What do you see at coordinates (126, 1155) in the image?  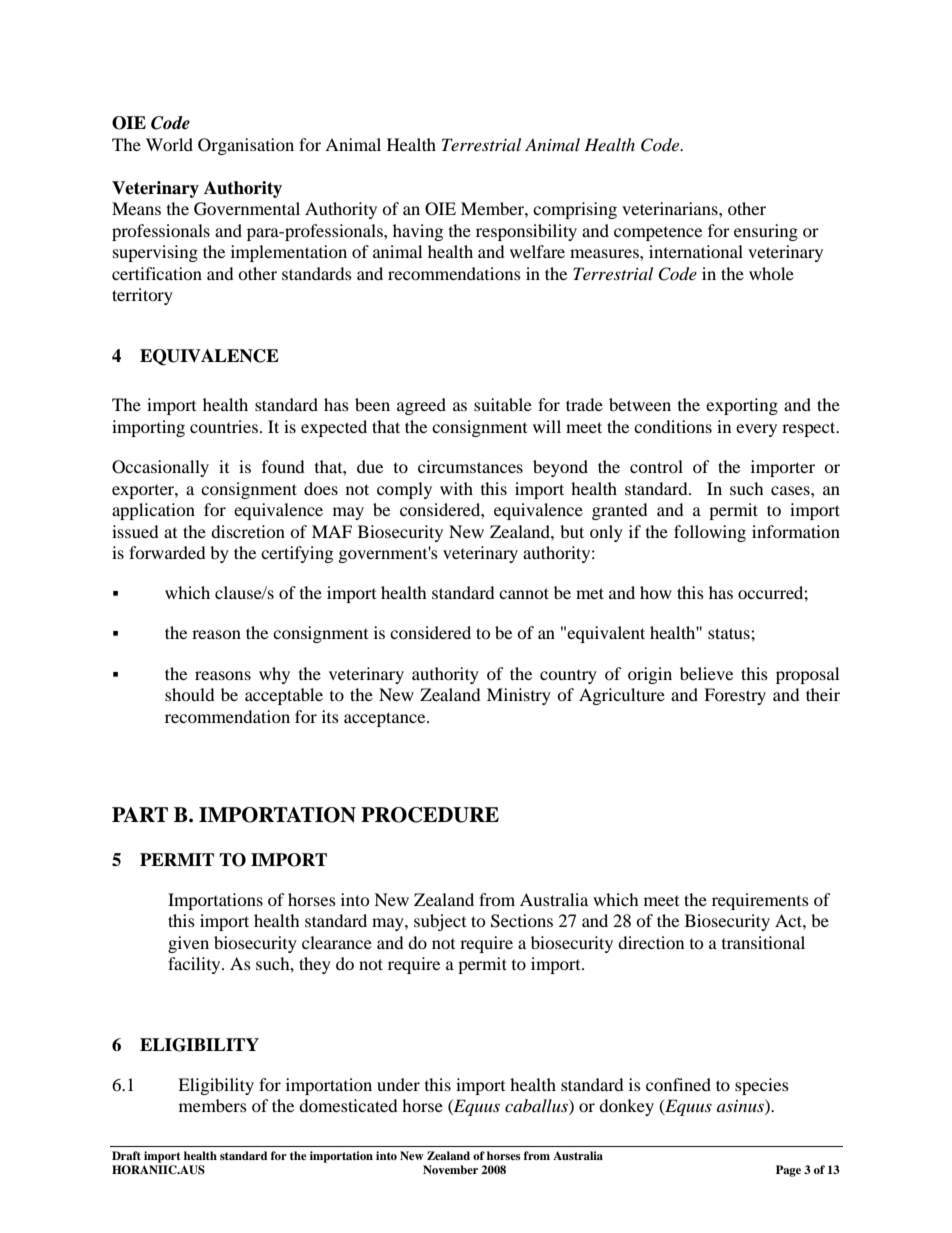 I see `Draft` at bounding box center [126, 1155].
